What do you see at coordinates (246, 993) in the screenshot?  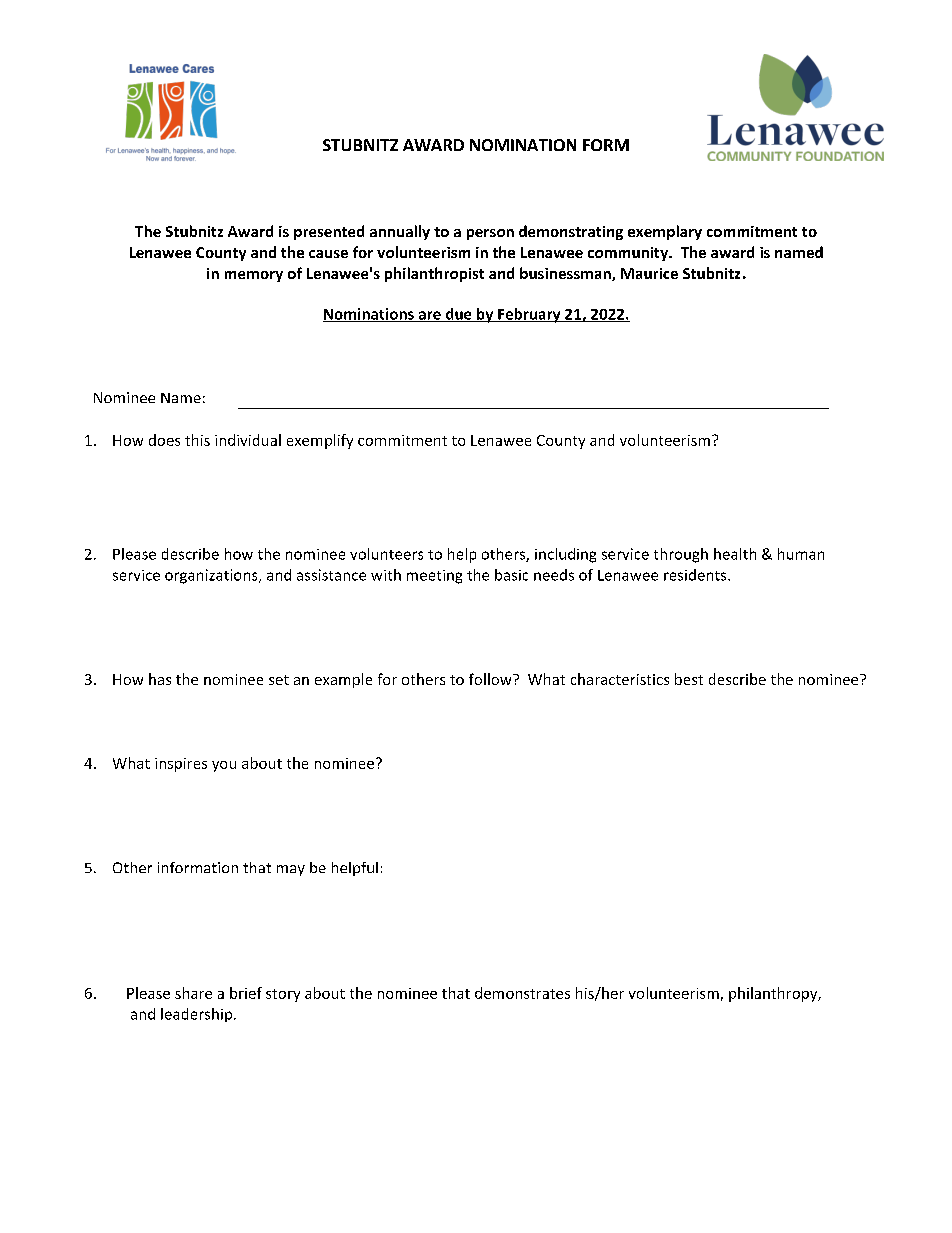 I see `brief` at bounding box center [246, 993].
